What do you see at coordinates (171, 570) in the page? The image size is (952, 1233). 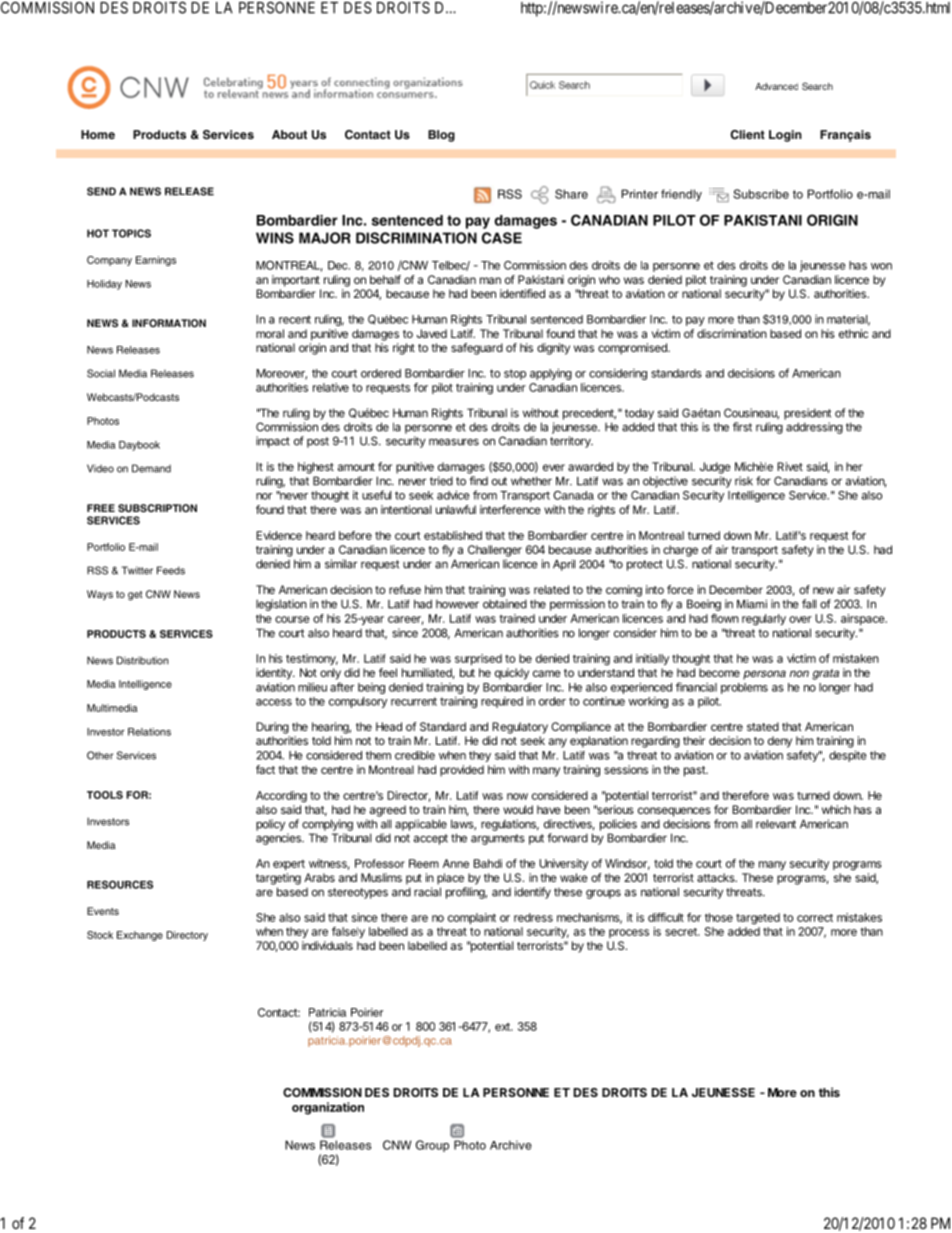 I see `Feeds` at bounding box center [171, 570].
